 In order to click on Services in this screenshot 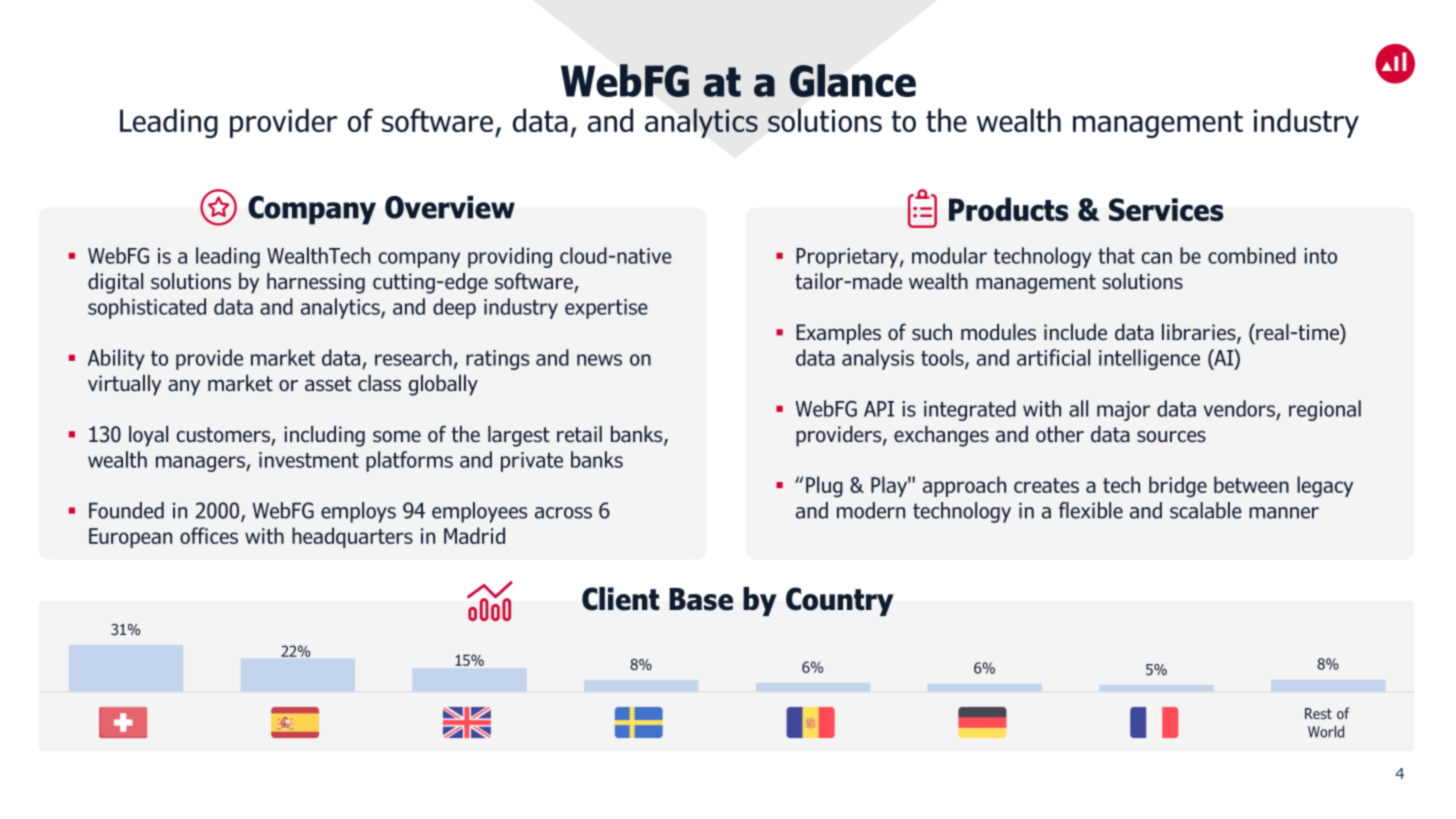, I will do `click(1166, 209)`.
